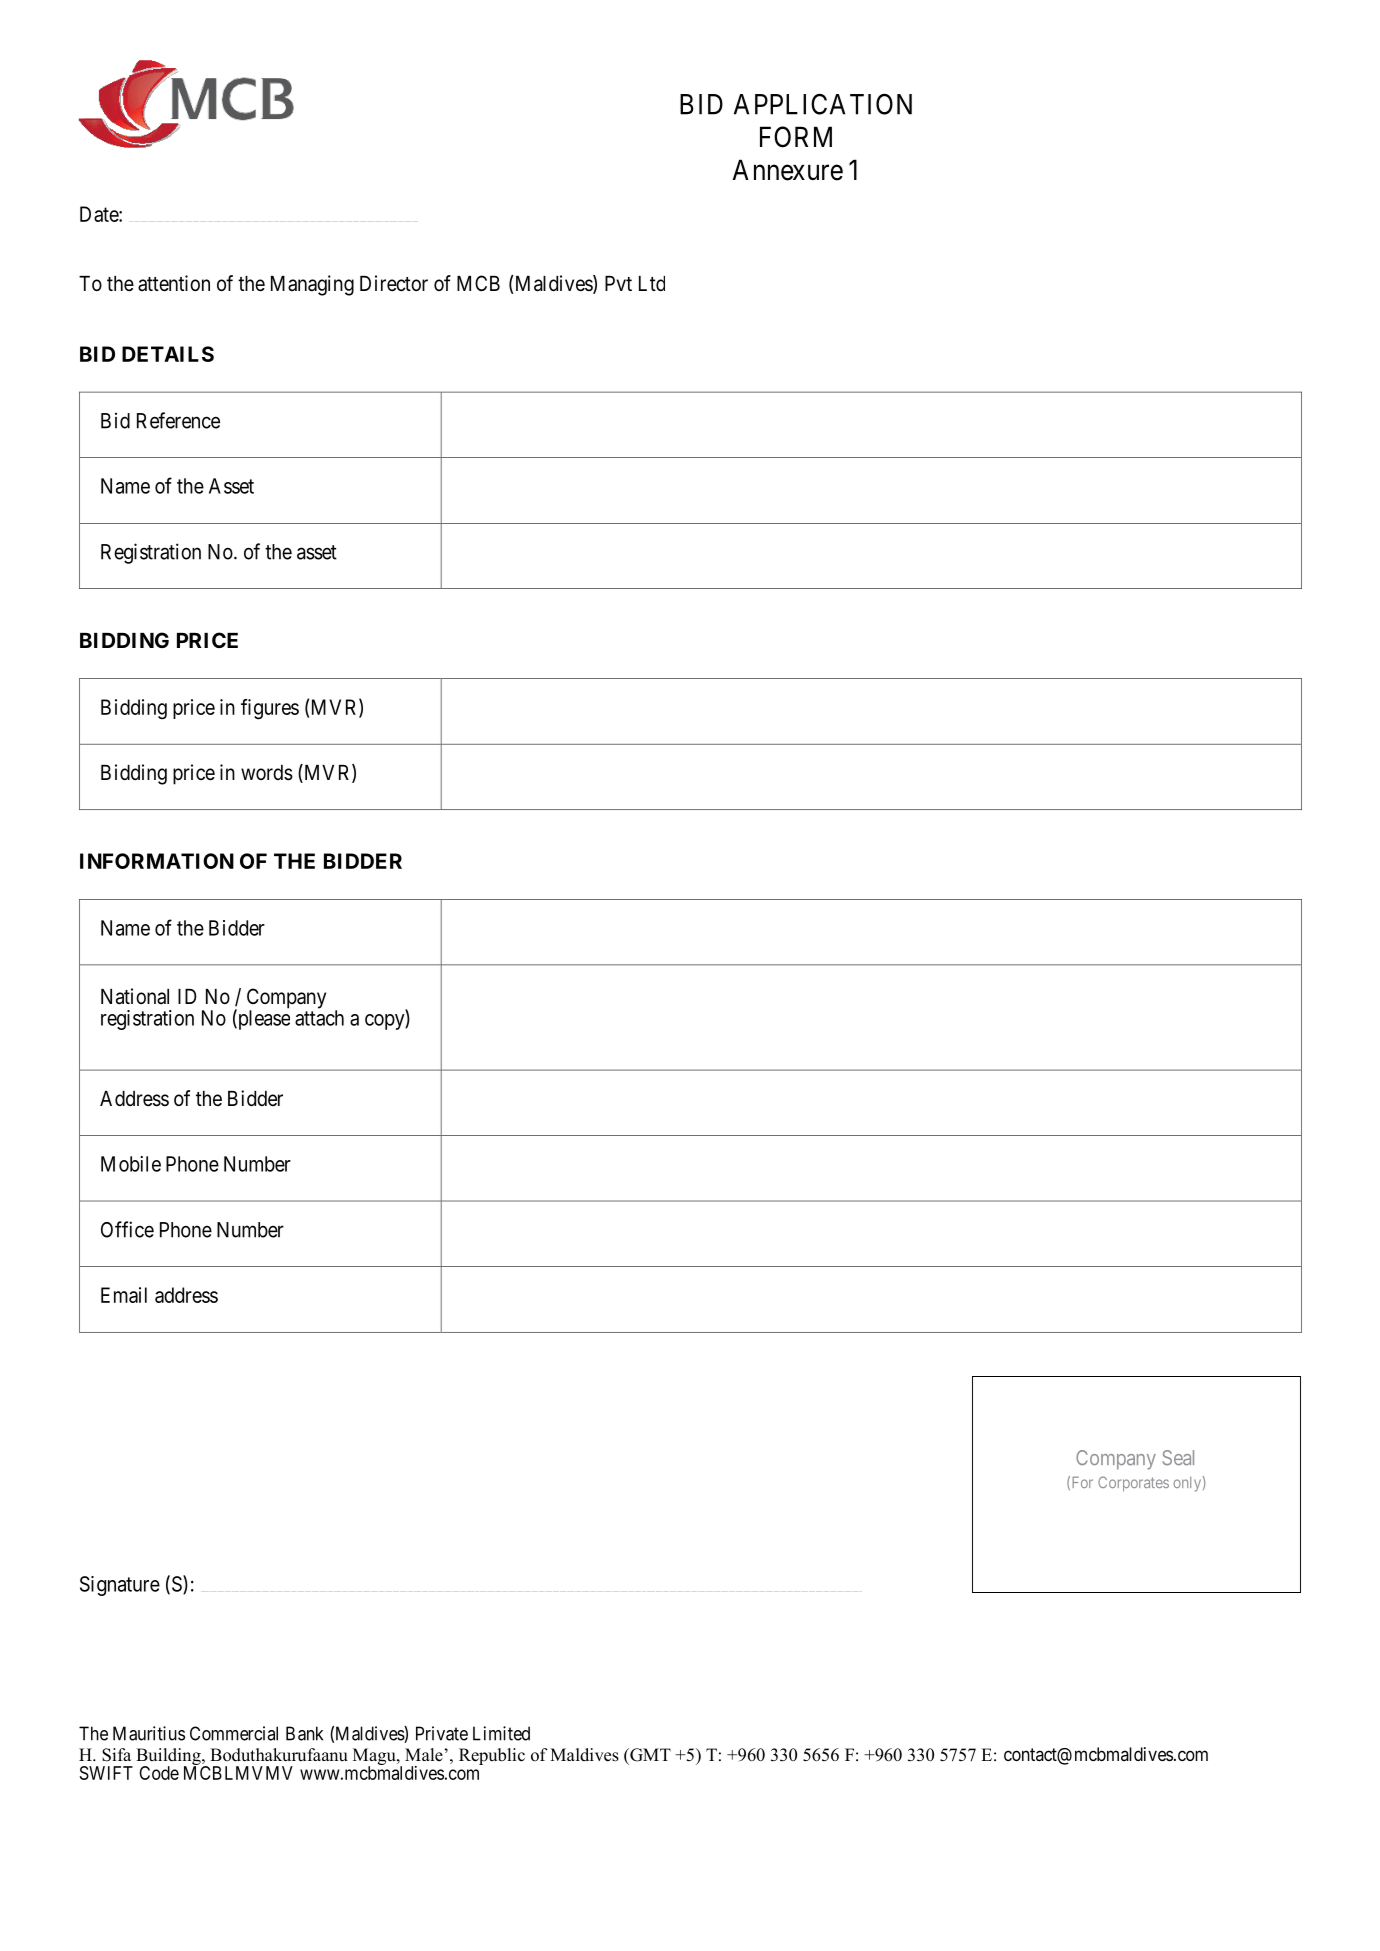 This screenshot has width=1380, height=1951. Describe the element at coordinates (267, 773) in the screenshot. I see `words` at that location.
